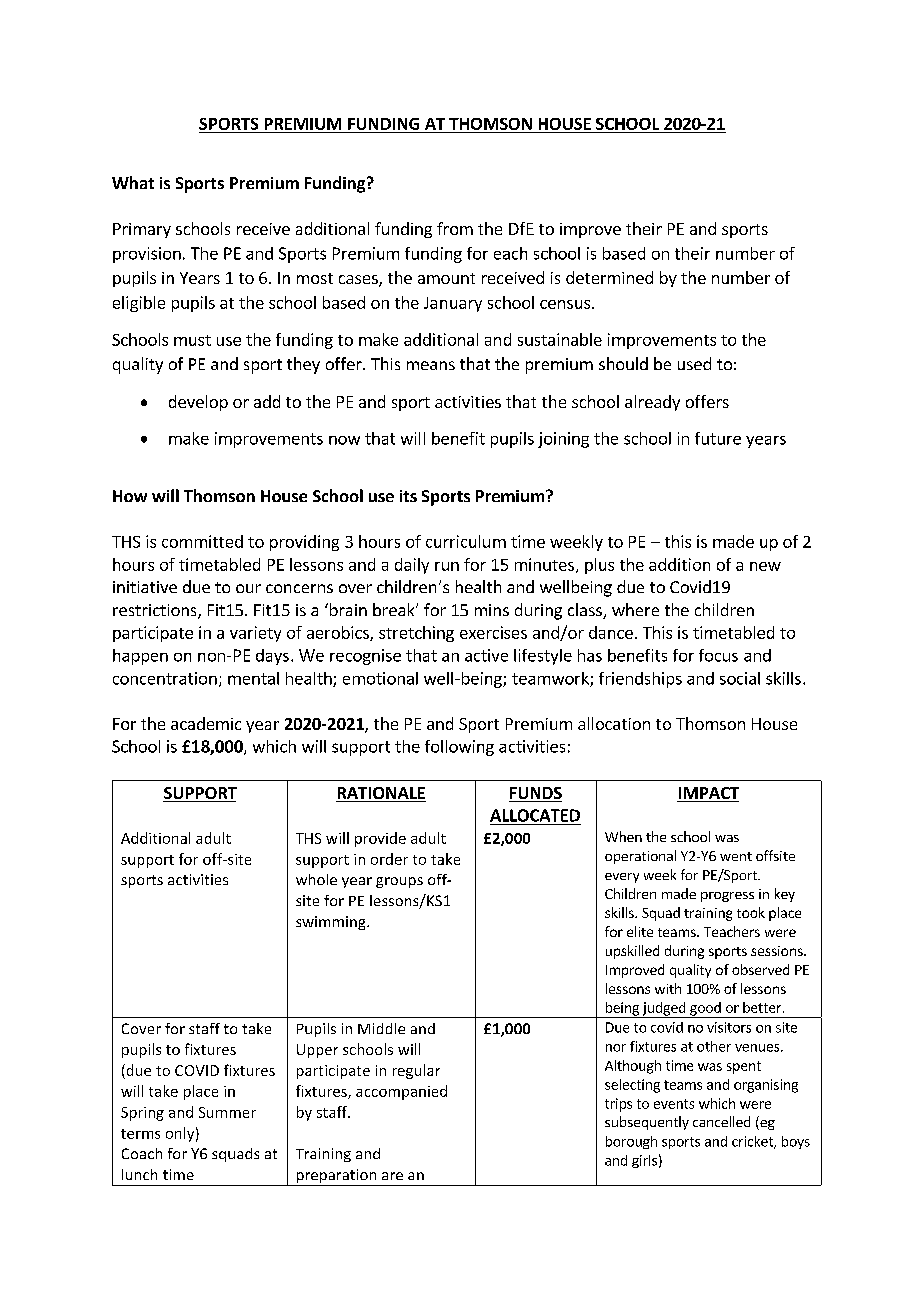 The image size is (924, 1308). Describe the element at coordinates (142, 230) in the screenshot. I see `Primary` at that location.
